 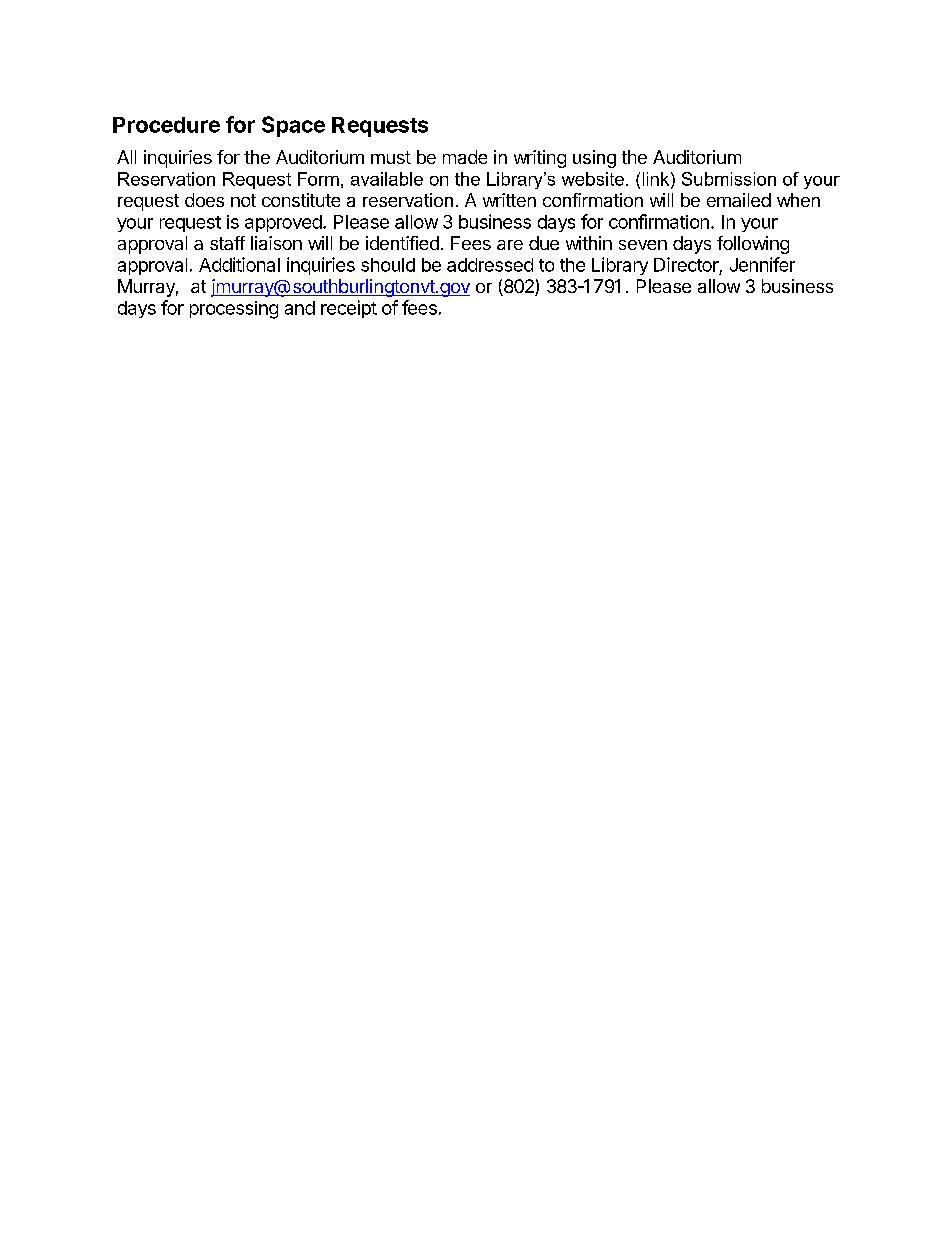 What do you see at coordinates (762, 264) in the document?
I see `Jennifer` at bounding box center [762, 264].
